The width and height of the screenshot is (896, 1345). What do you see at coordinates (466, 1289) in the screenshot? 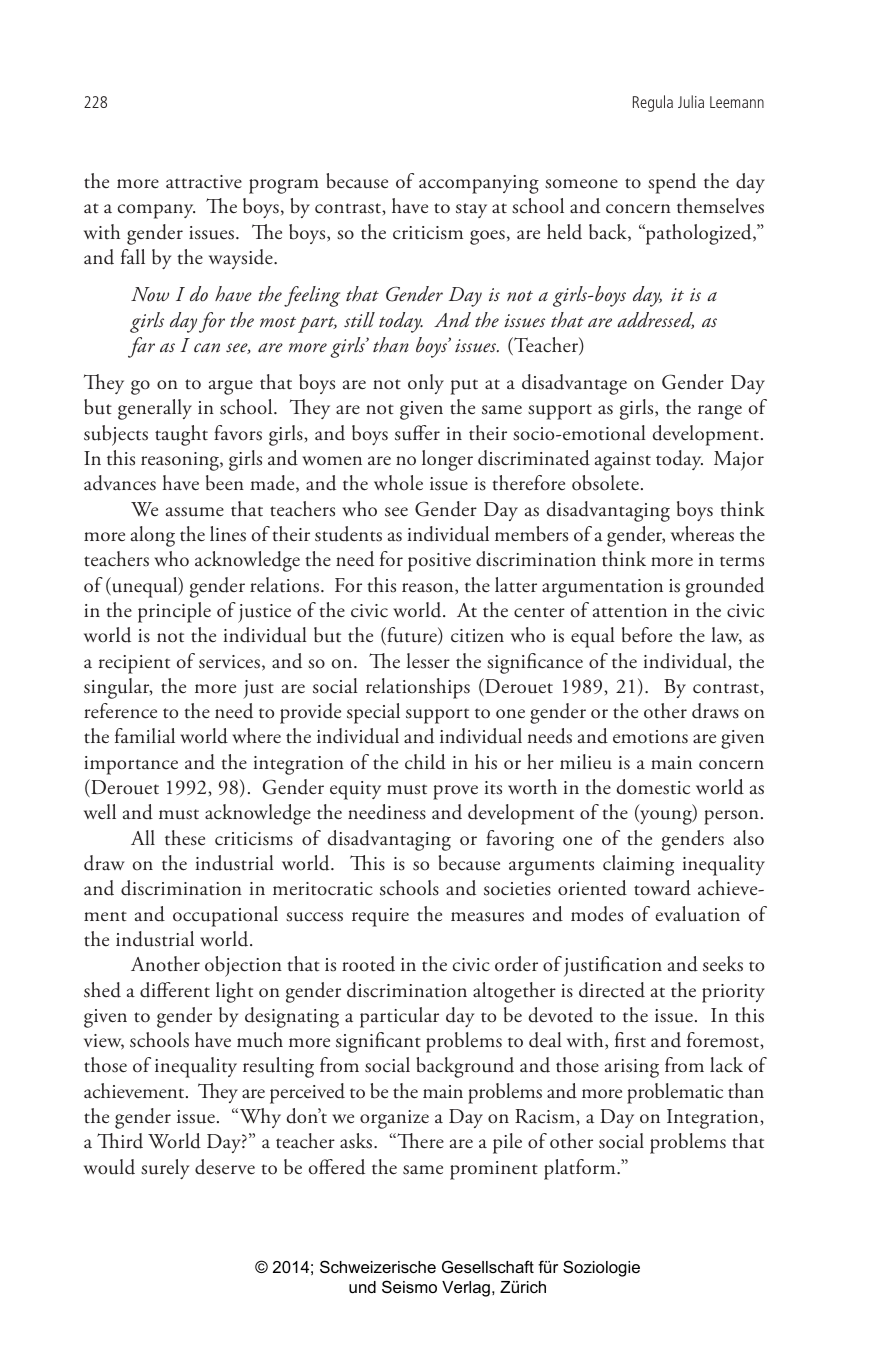
I see `Verlag` at bounding box center [466, 1289].
